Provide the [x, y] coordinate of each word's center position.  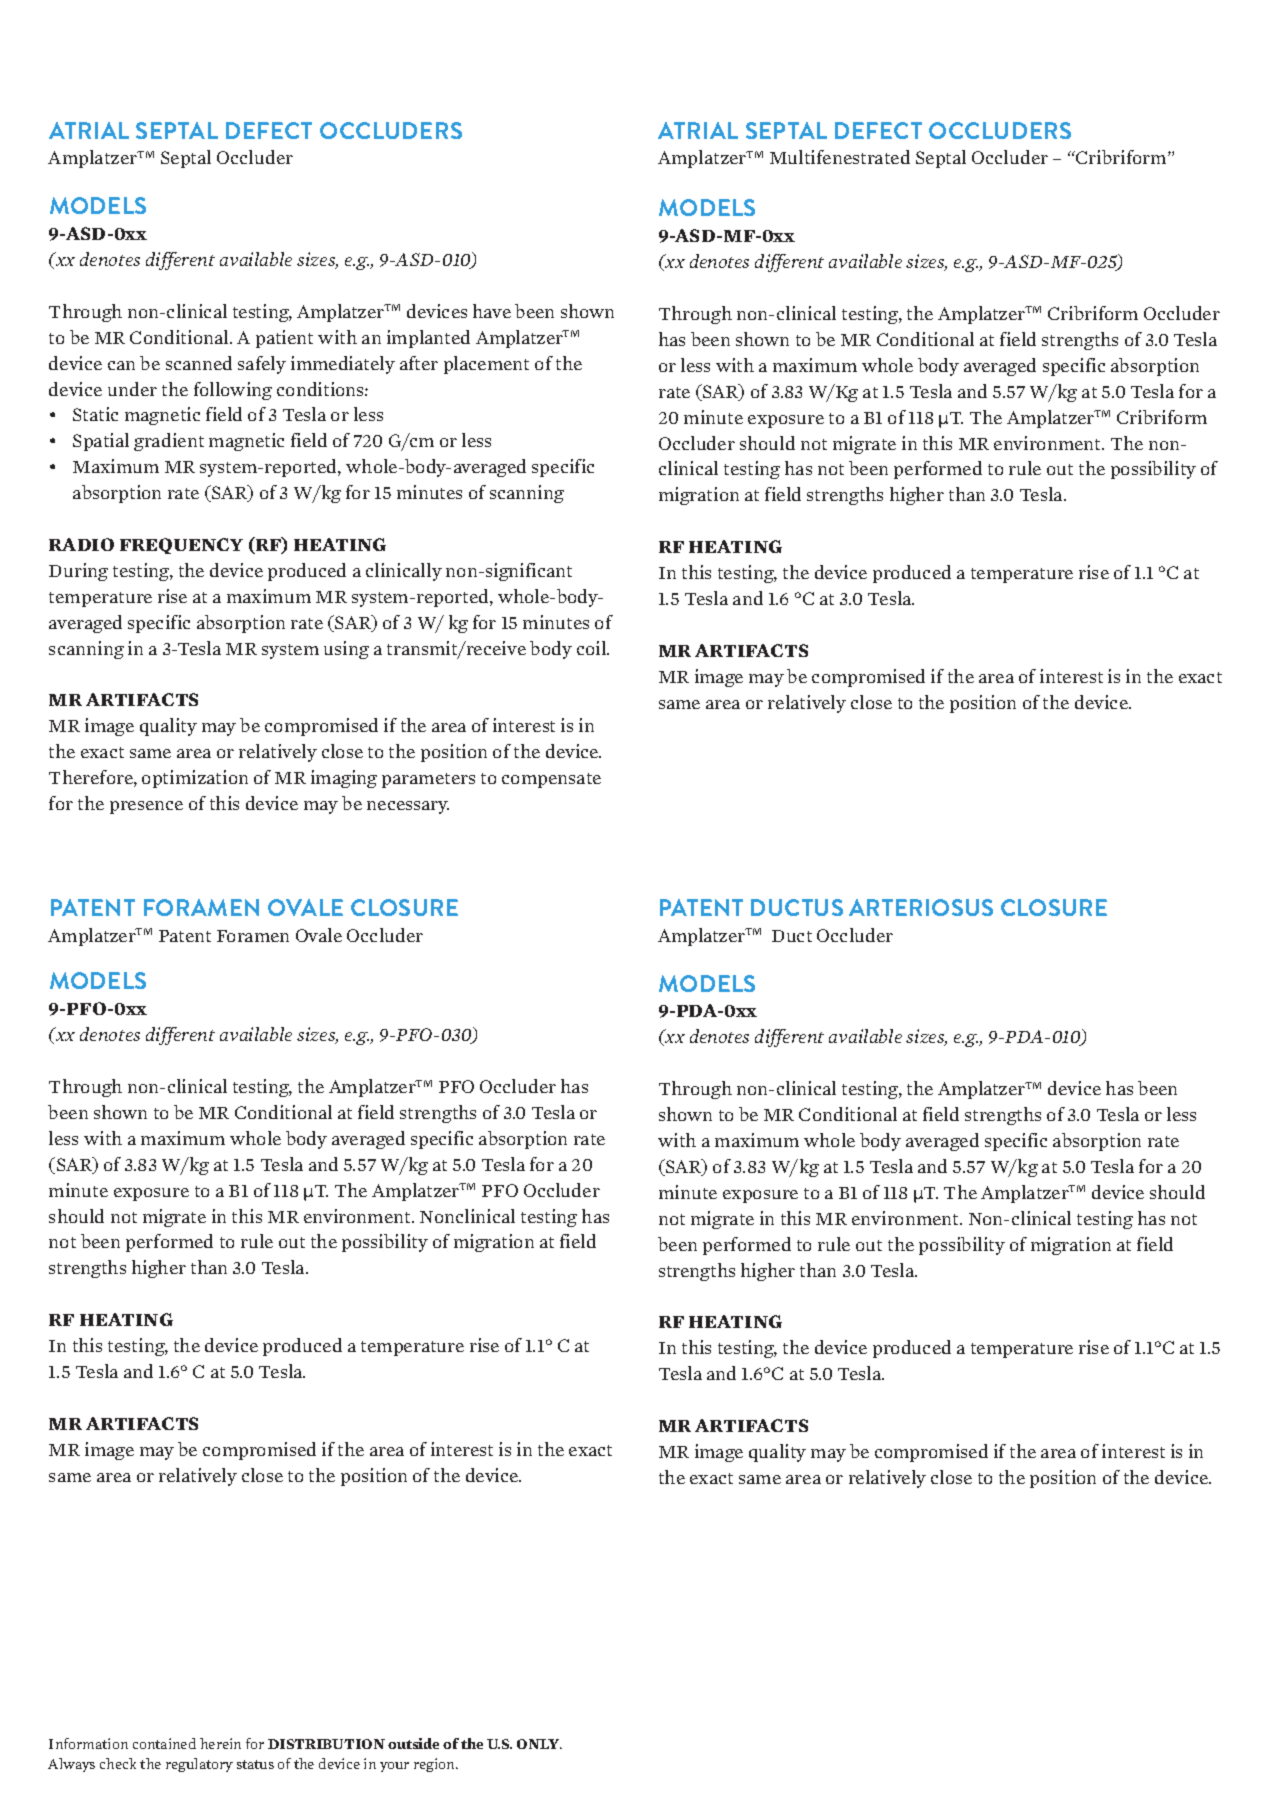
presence [146, 807]
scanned [199, 363]
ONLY [539, 1744]
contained [164, 1743]
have [492, 311]
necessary [408, 807]
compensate [551, 780]
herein [220, 1743]
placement [486, 365]
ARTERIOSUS [921, 907]
